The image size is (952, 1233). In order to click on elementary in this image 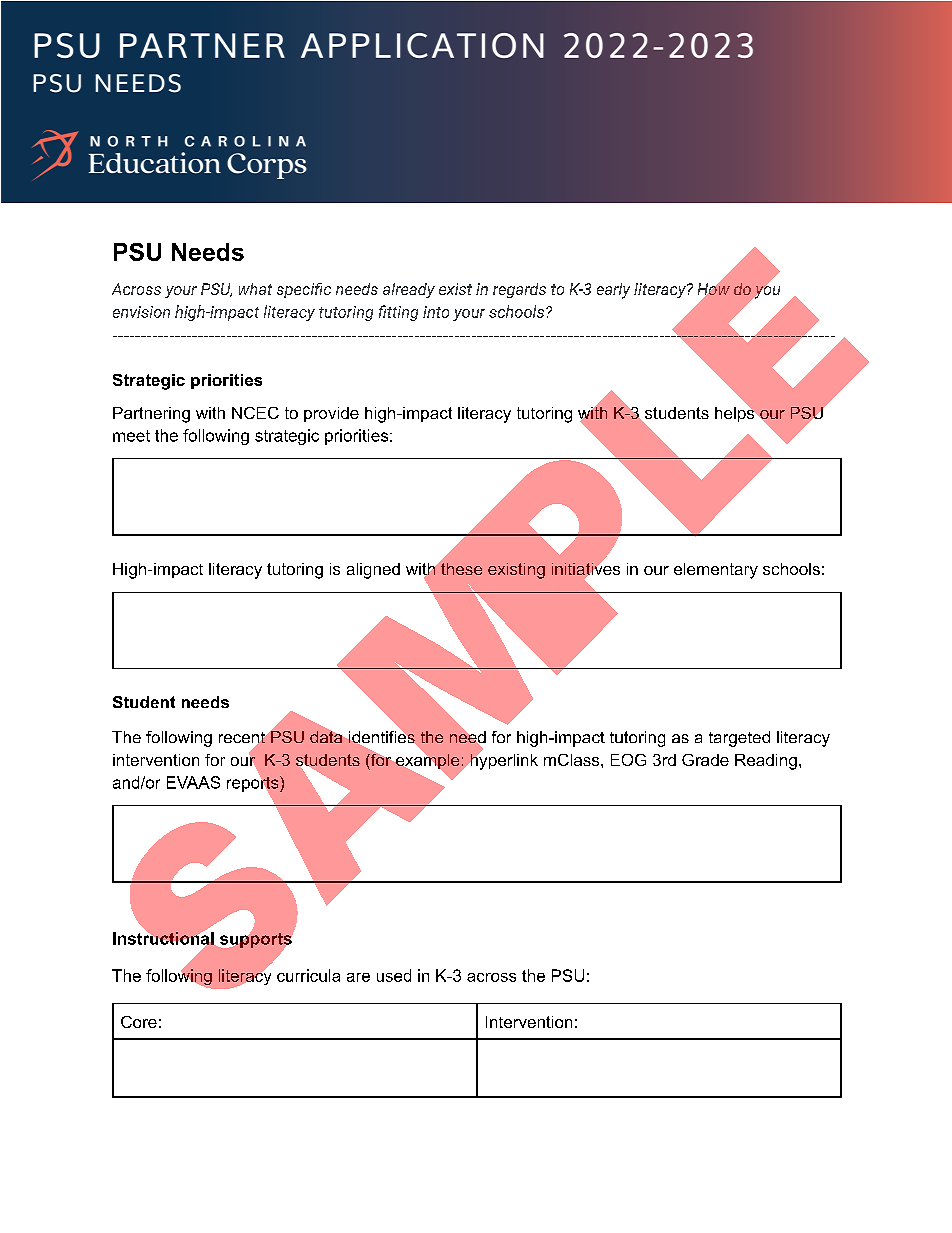, I will do `click(716, 571)`.
